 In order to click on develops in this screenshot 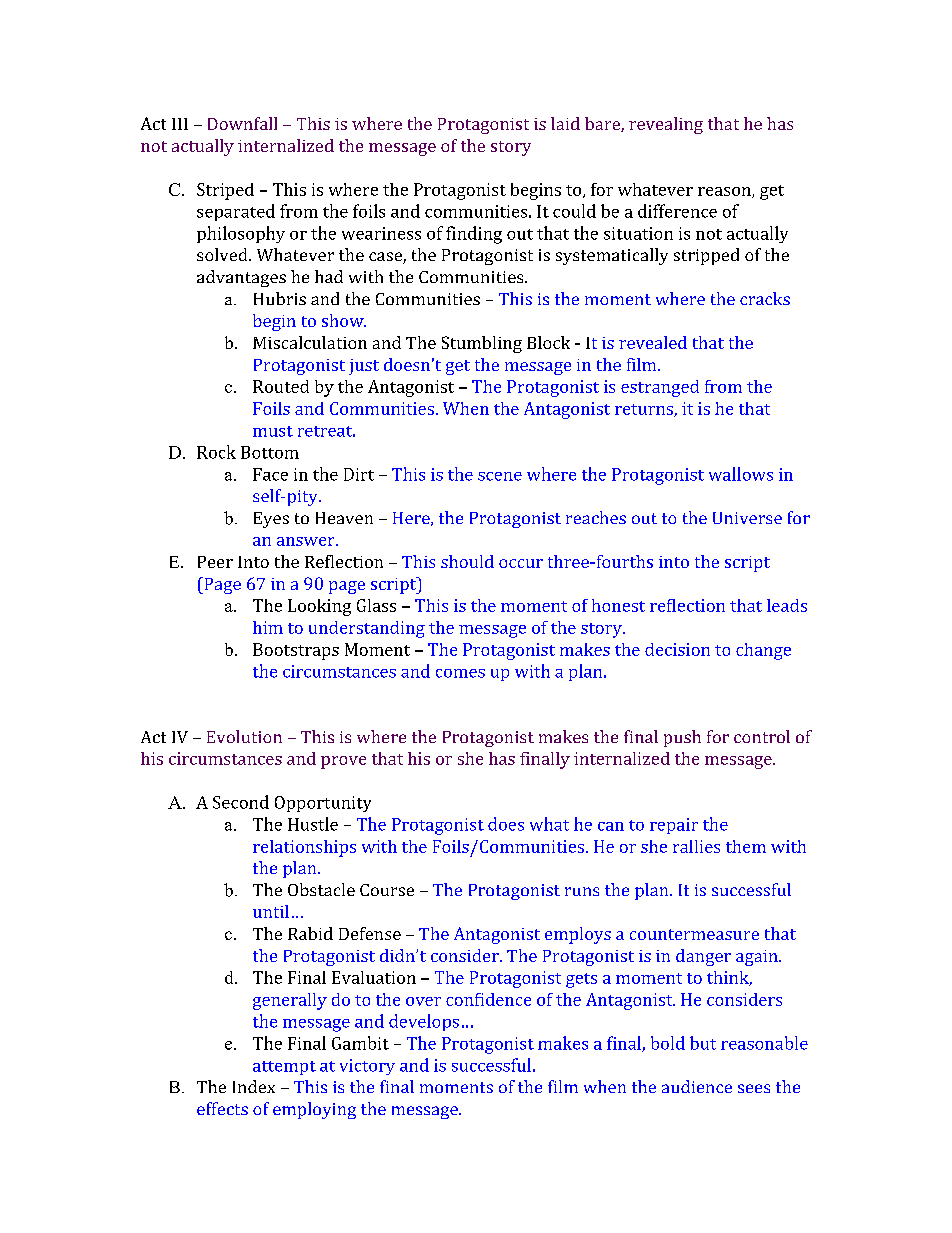, I will do `click(424, 1022)`.
